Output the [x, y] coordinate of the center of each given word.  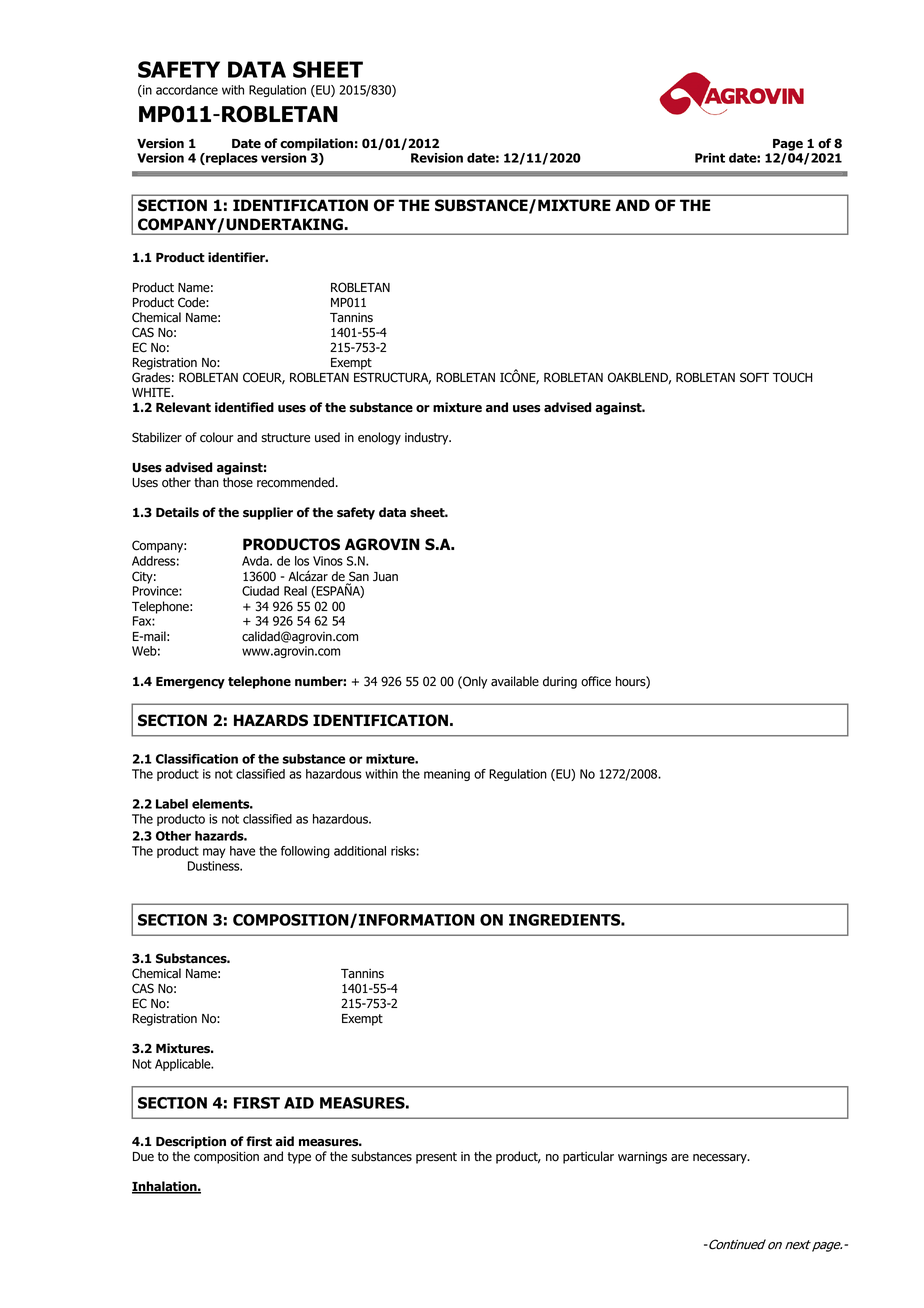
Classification [197, 759]
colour [216, 437]
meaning [447, 775]
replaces [231, 159]
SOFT [754, 377]
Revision [437, 158]
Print [710, 158]
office [596, 681]
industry [428, 438]
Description [191, 1142]
